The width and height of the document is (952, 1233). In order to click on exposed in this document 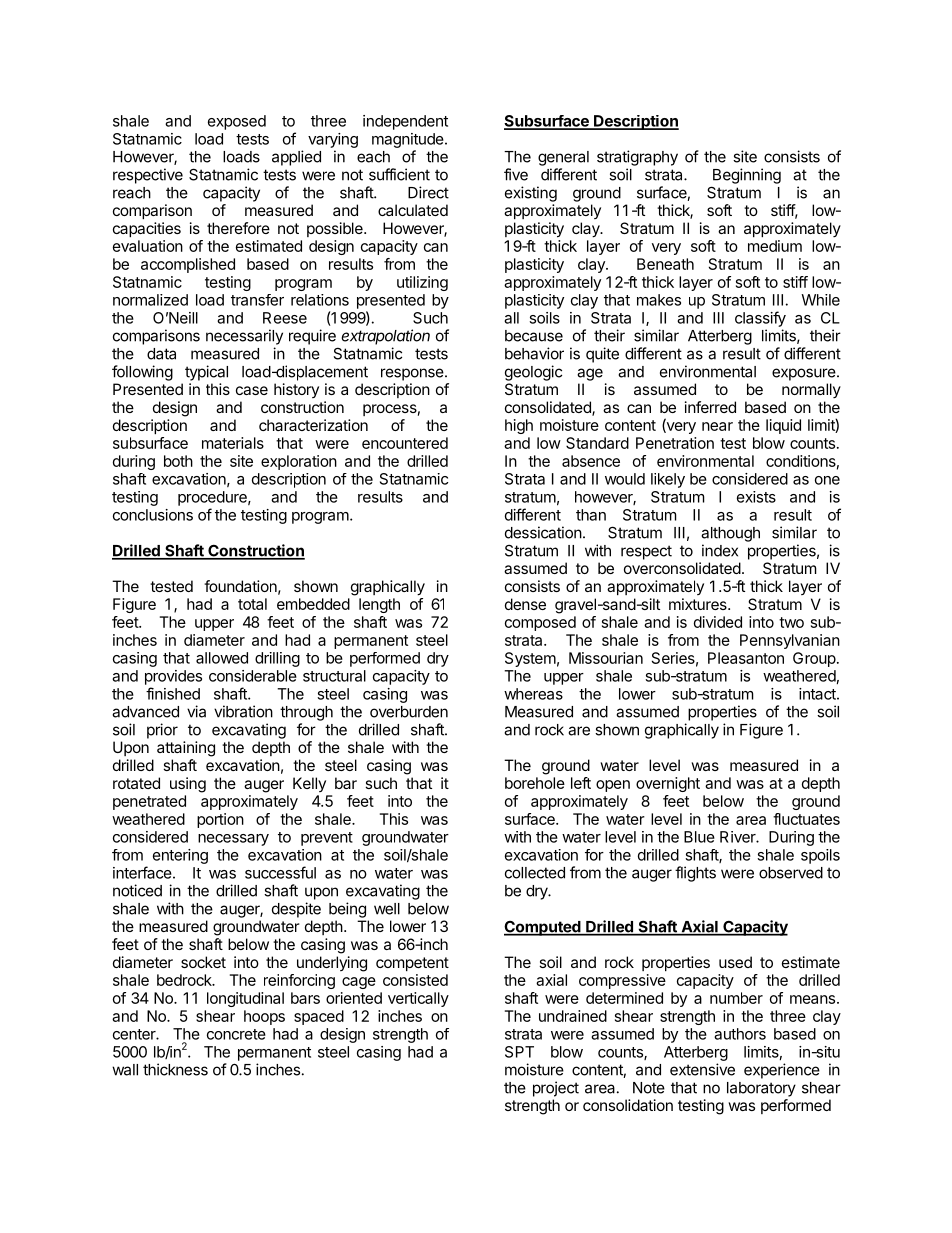, I will do `click(237, 122)`.
